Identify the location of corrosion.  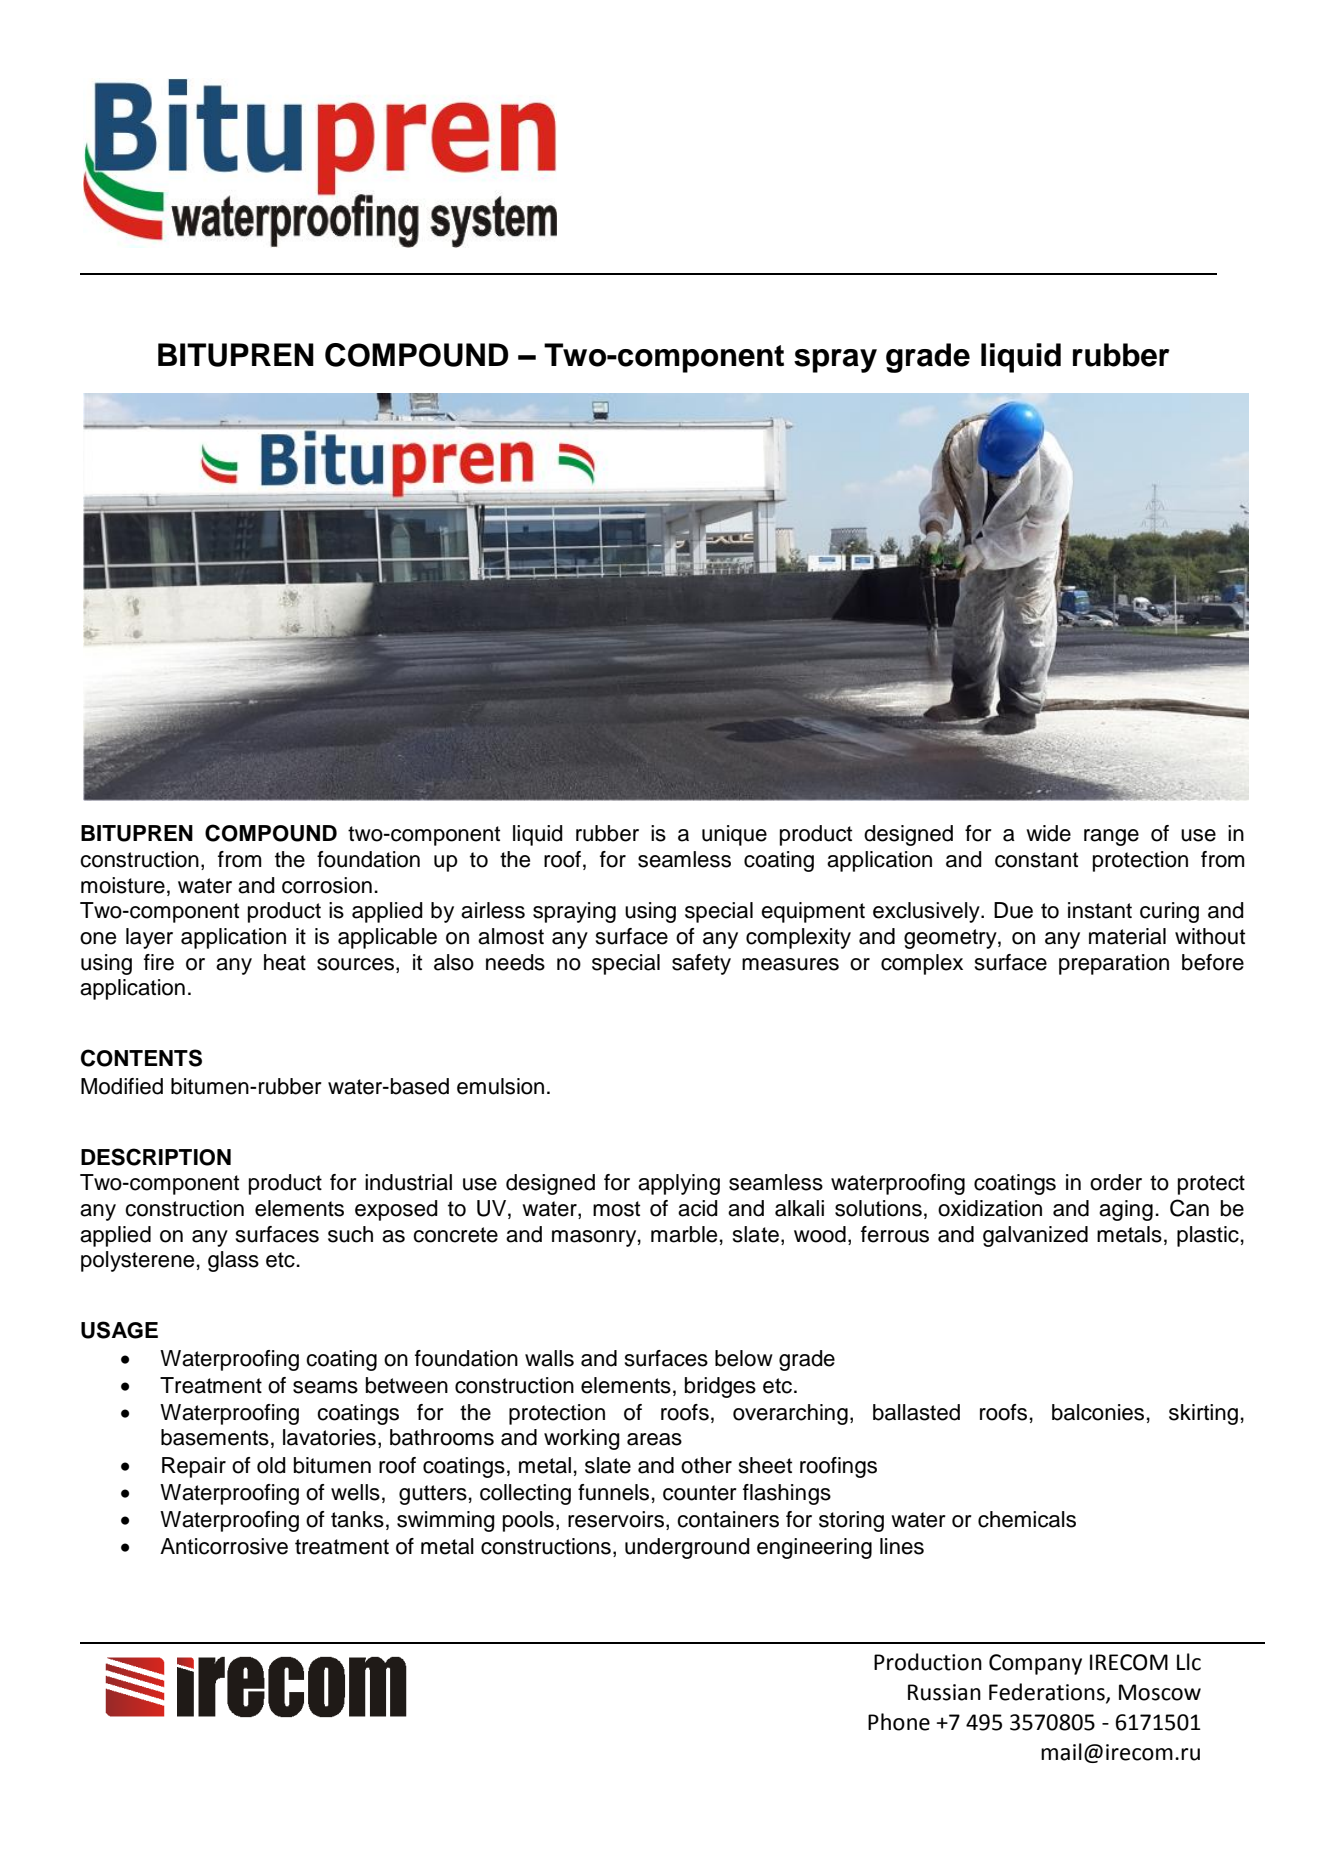
(327, 885).
